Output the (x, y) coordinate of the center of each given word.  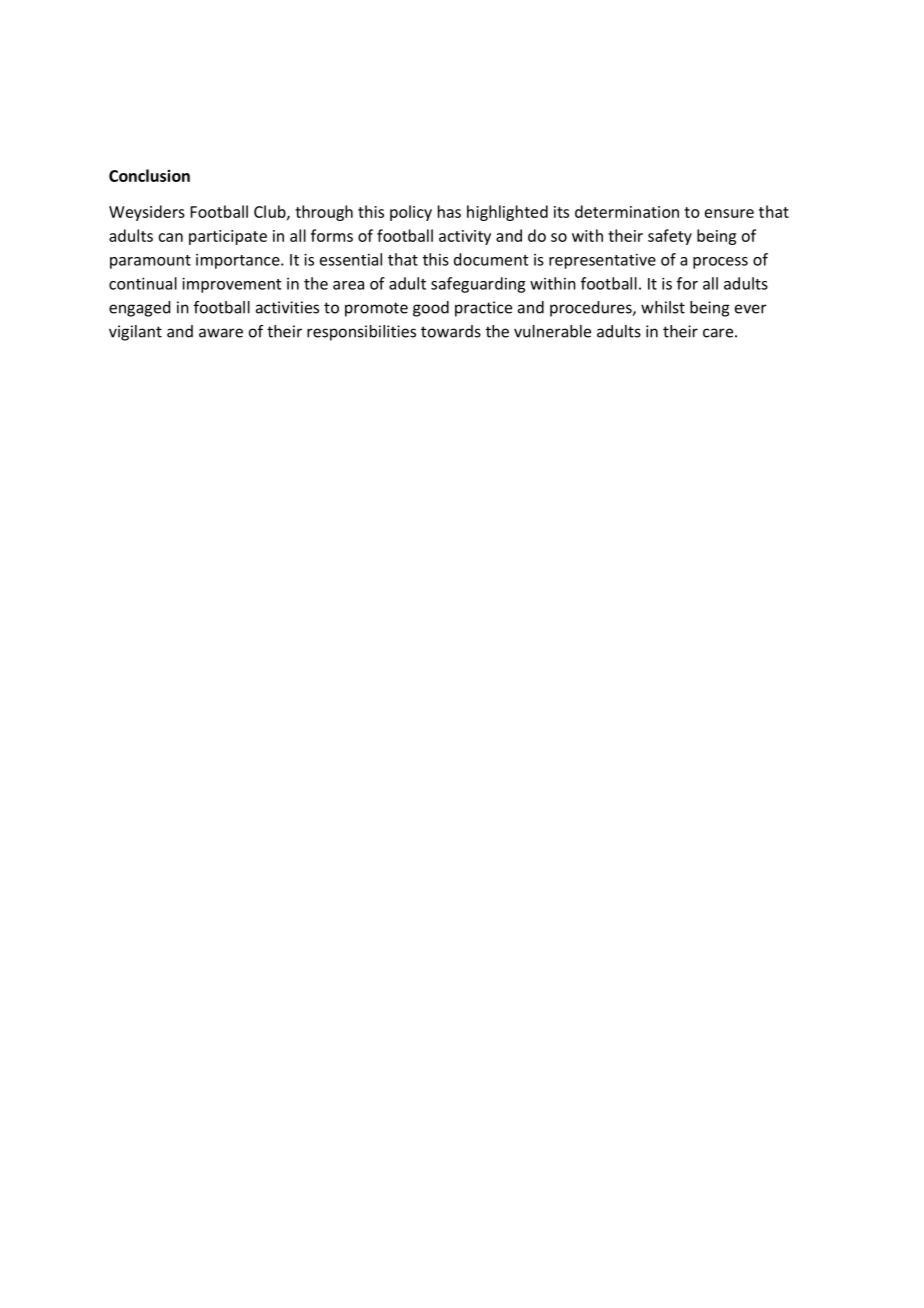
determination (627, 211)
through (324, 213)
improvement (231, 285)
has (449, 211)
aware (221, 333)
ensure (729, 213)
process (720, 263)
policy (411, 213)
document (491, 259)
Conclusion (149, 175)
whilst (663, 307)
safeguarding (478, 285)
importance (239, 261)
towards (451, 331)
